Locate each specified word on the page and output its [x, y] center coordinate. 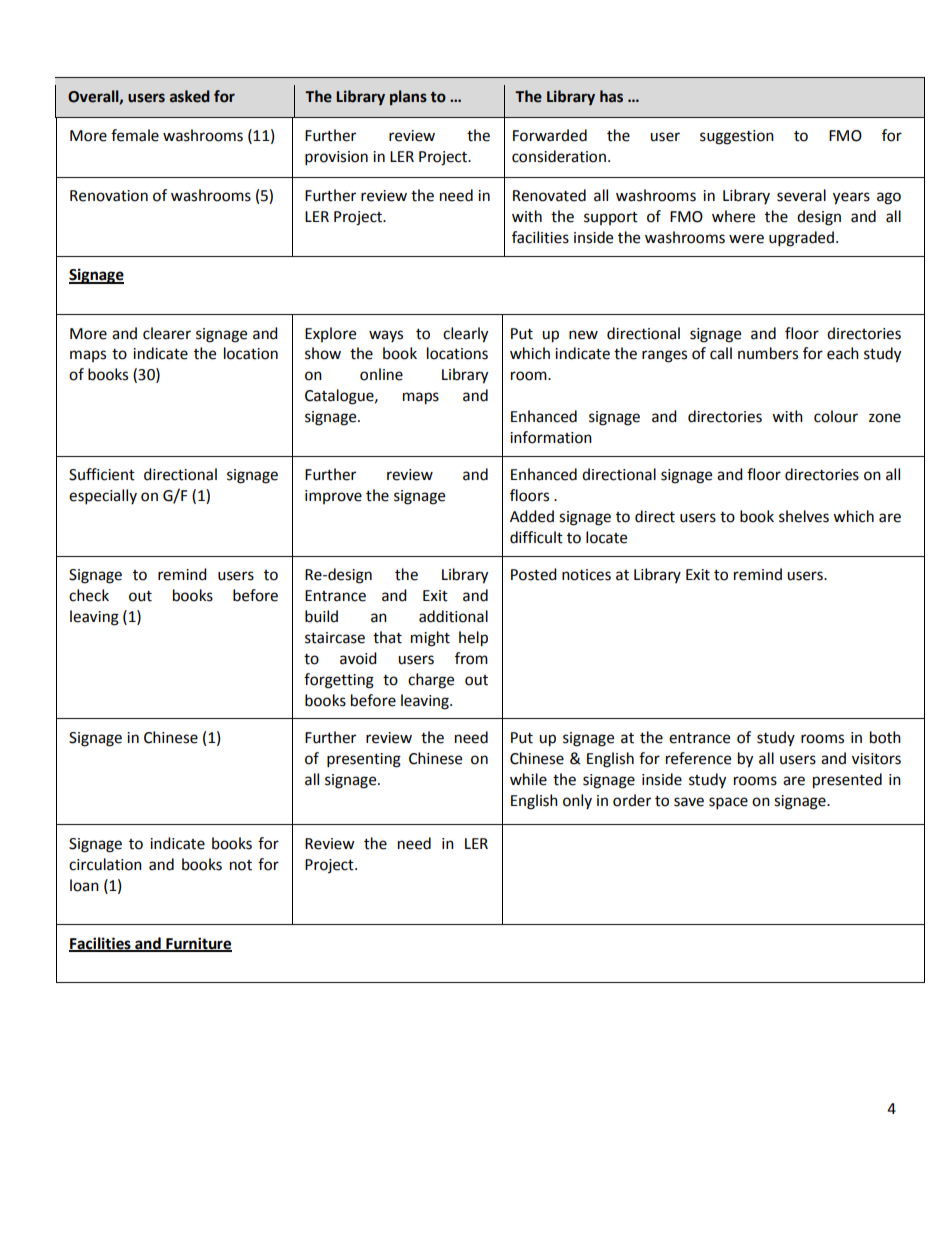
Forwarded [550, 135]
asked [190, 96]
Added [532, 516]
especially [103, 497]
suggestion [737, 137]
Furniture [198, 944]
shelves [804, 516]
